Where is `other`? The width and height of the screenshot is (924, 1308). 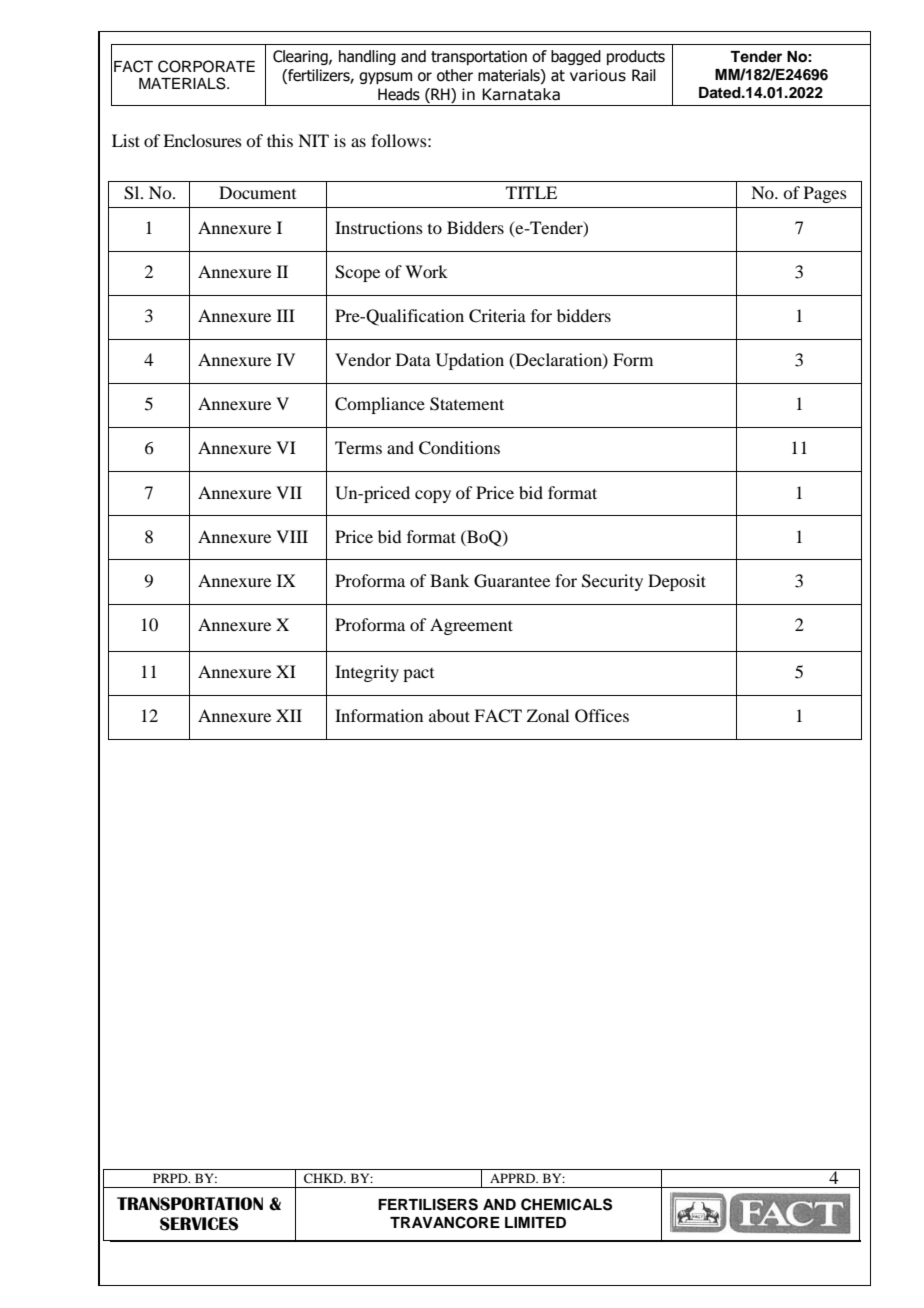 other is located at coordinates (455, 75).
